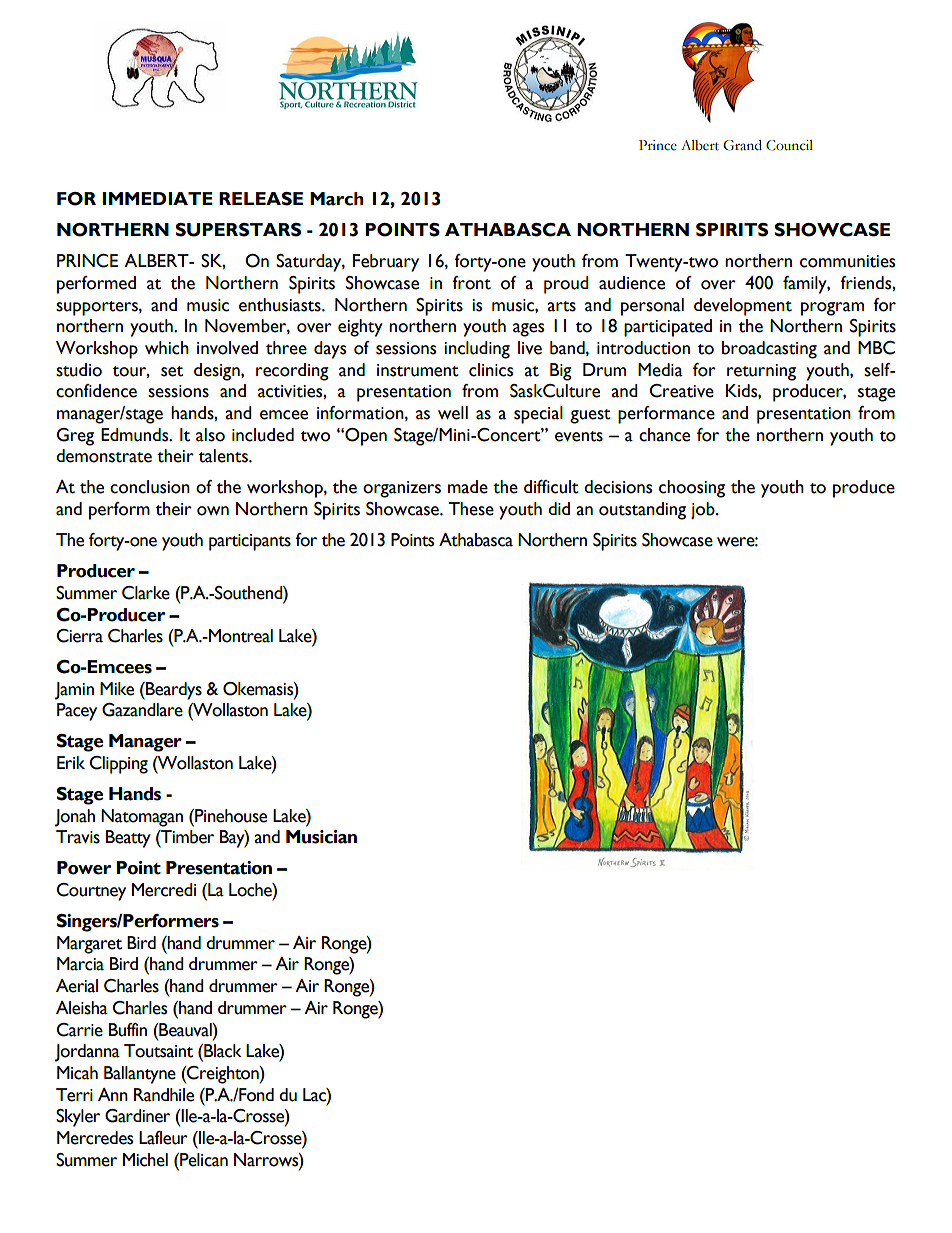 This screenshot has width=952, height=1233. I want to click on set, so click(172, 371).
